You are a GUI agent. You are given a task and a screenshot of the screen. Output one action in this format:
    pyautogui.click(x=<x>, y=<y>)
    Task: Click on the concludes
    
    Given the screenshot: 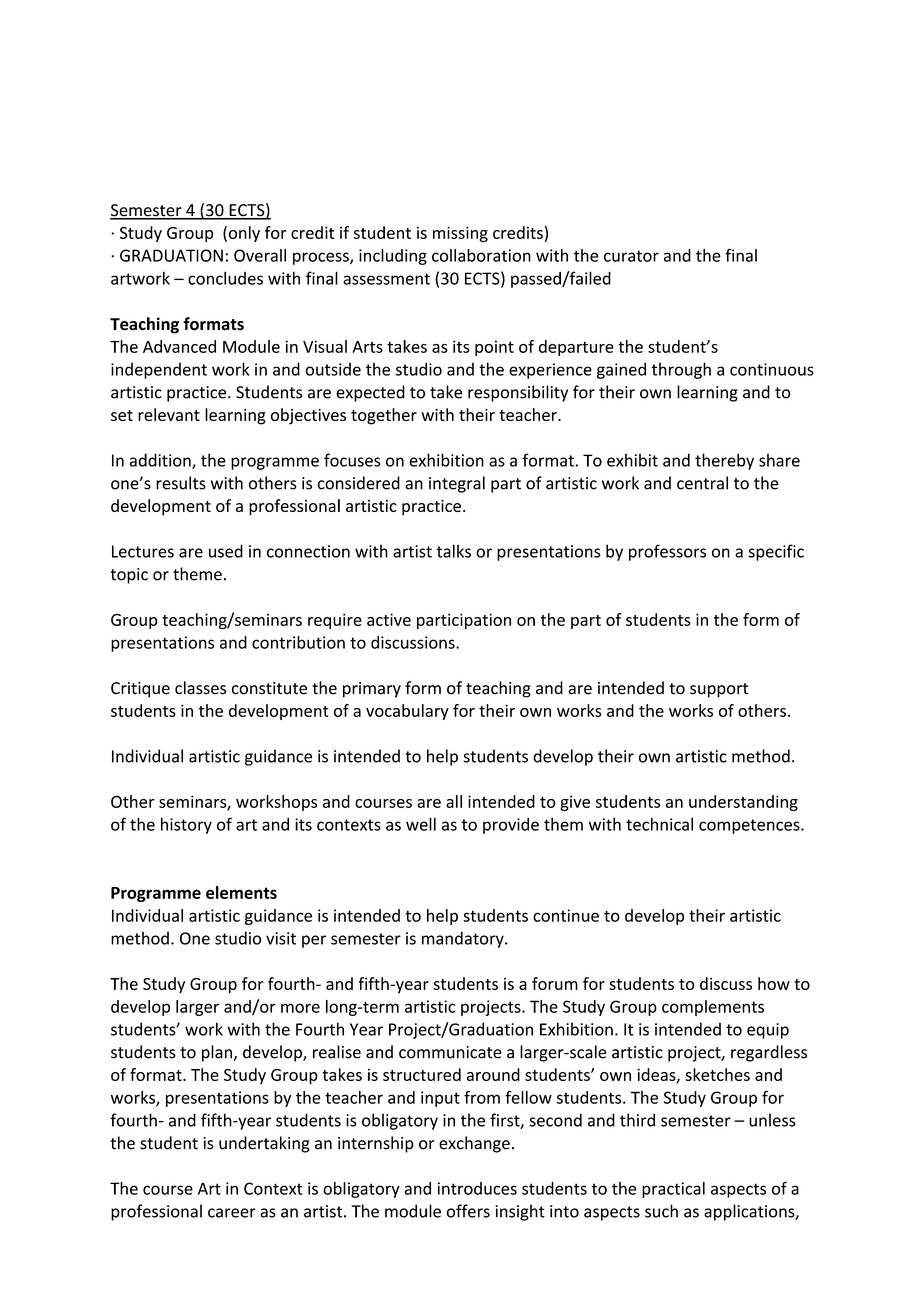 What is the action you would take?
    pyautogui.click(x=225, y=278)
